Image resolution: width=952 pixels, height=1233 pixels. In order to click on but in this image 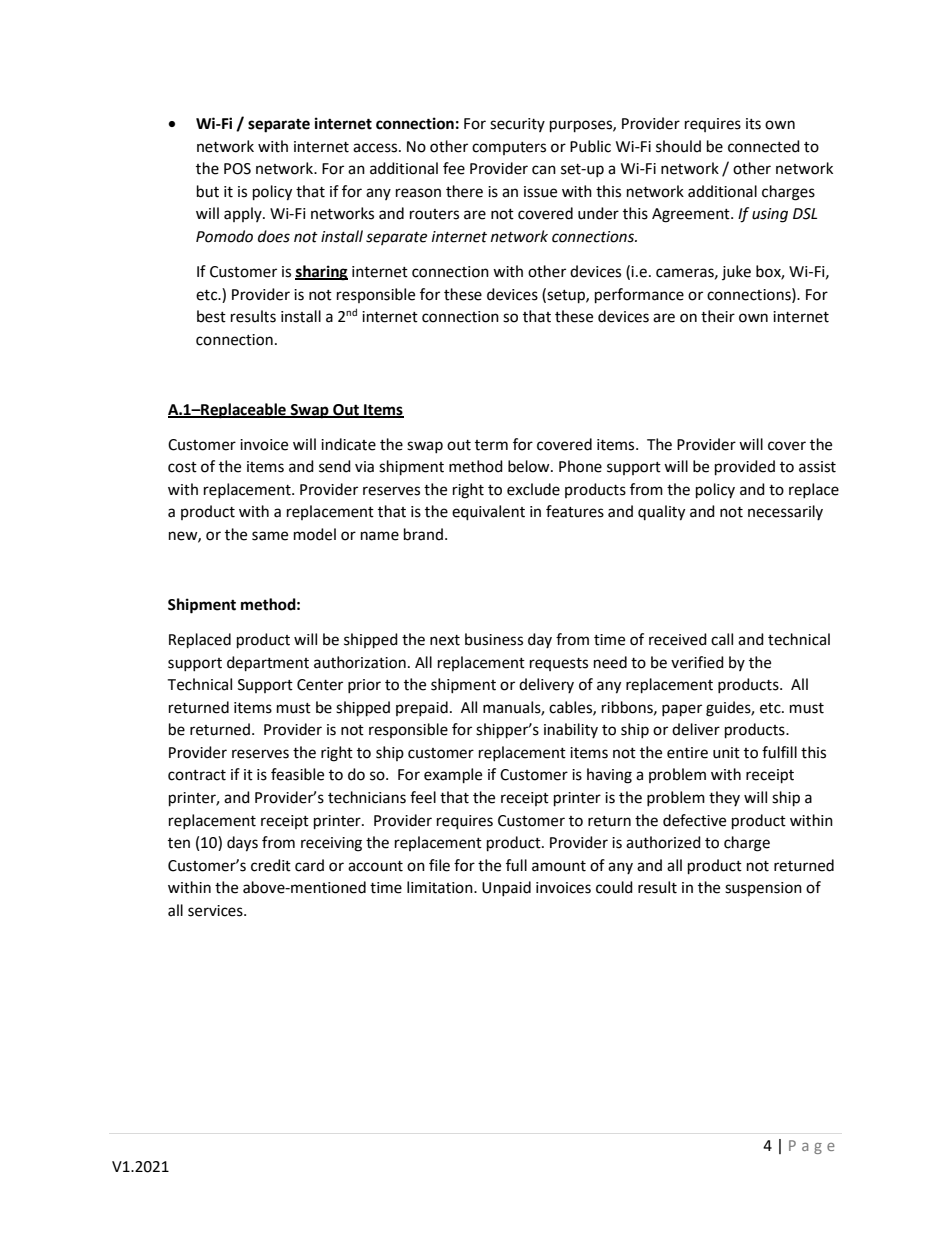, I will do `click(208, 191)`.
